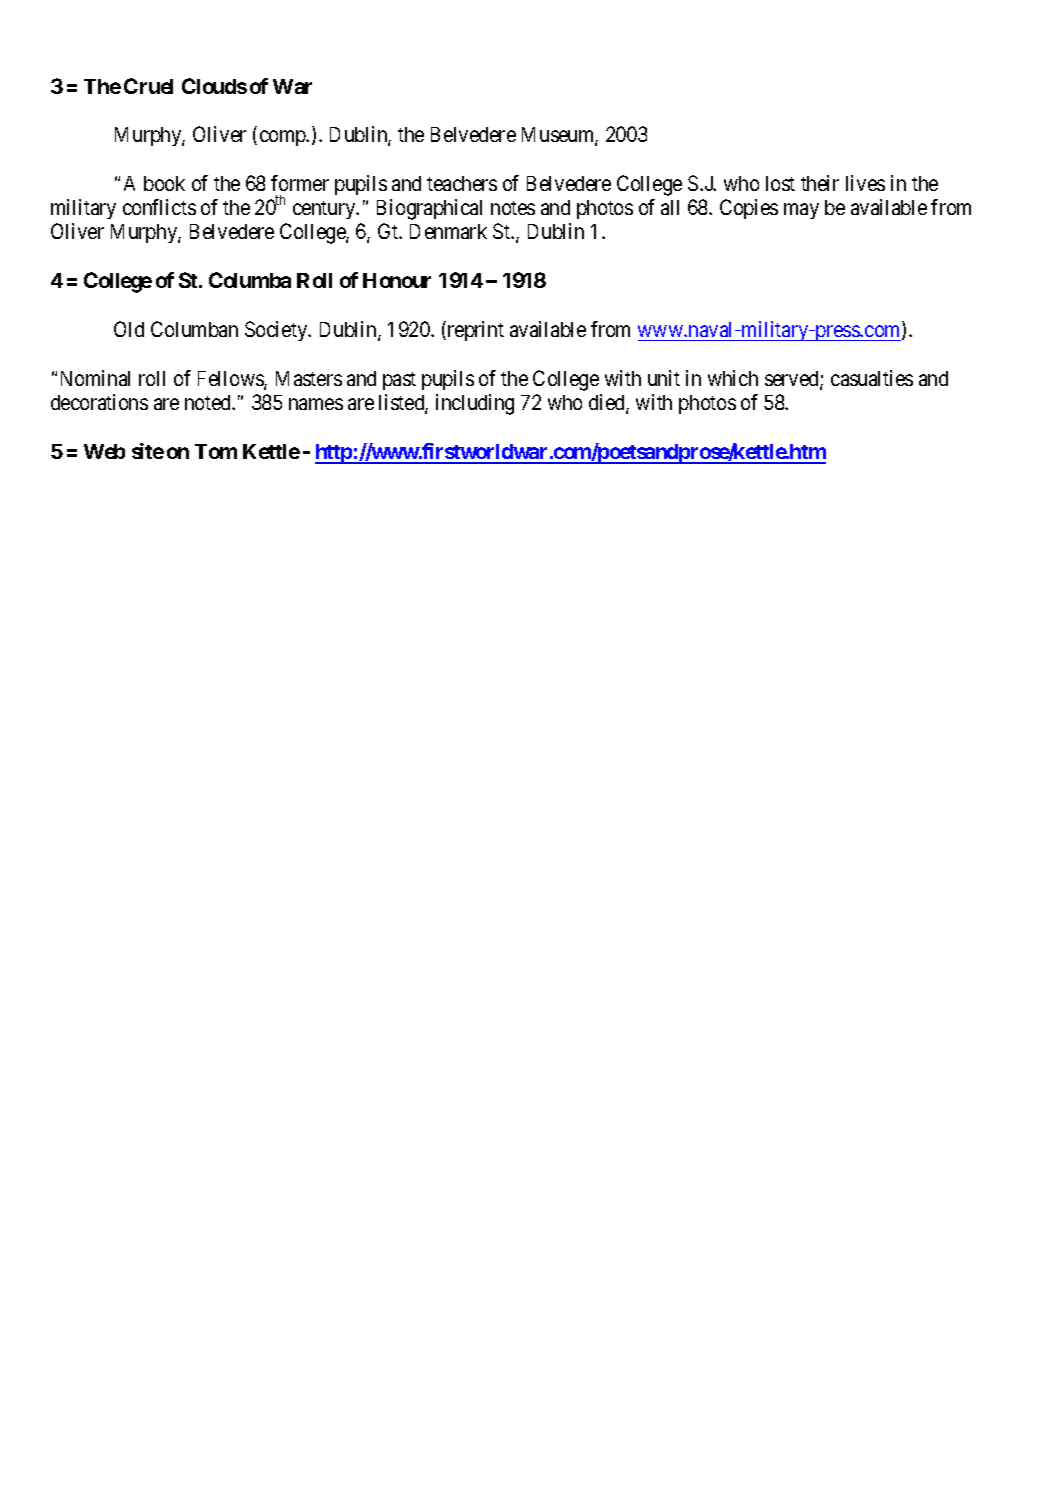 The image size is (1050, 1486). Describe the element at coordinates (284, 138) in the page. I see `comp` at that location.
